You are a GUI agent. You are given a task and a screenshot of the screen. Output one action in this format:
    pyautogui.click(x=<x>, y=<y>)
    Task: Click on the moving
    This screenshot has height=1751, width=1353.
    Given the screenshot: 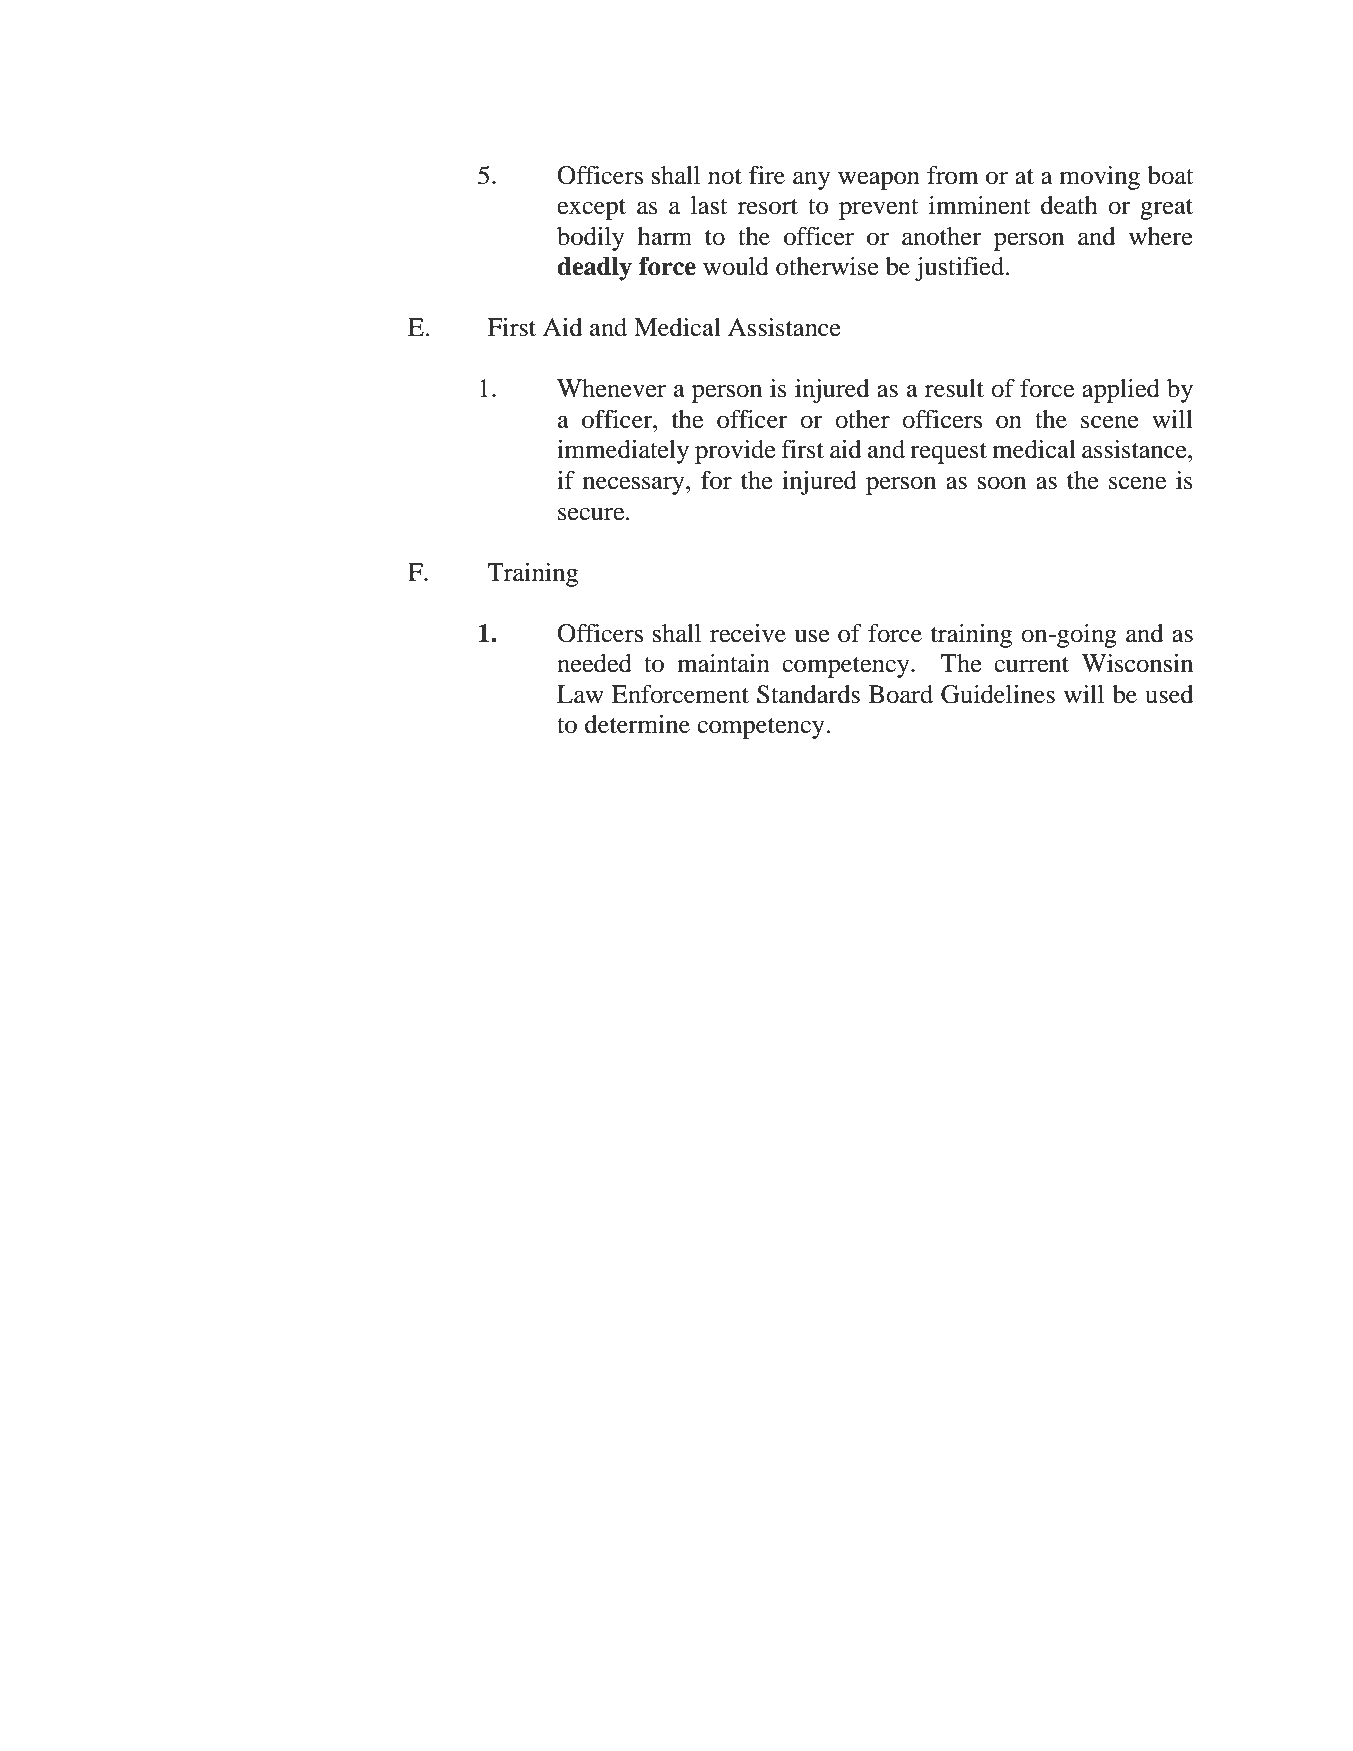 What is the action you would take?
    pyautogui.click(x=1100, y=178)
